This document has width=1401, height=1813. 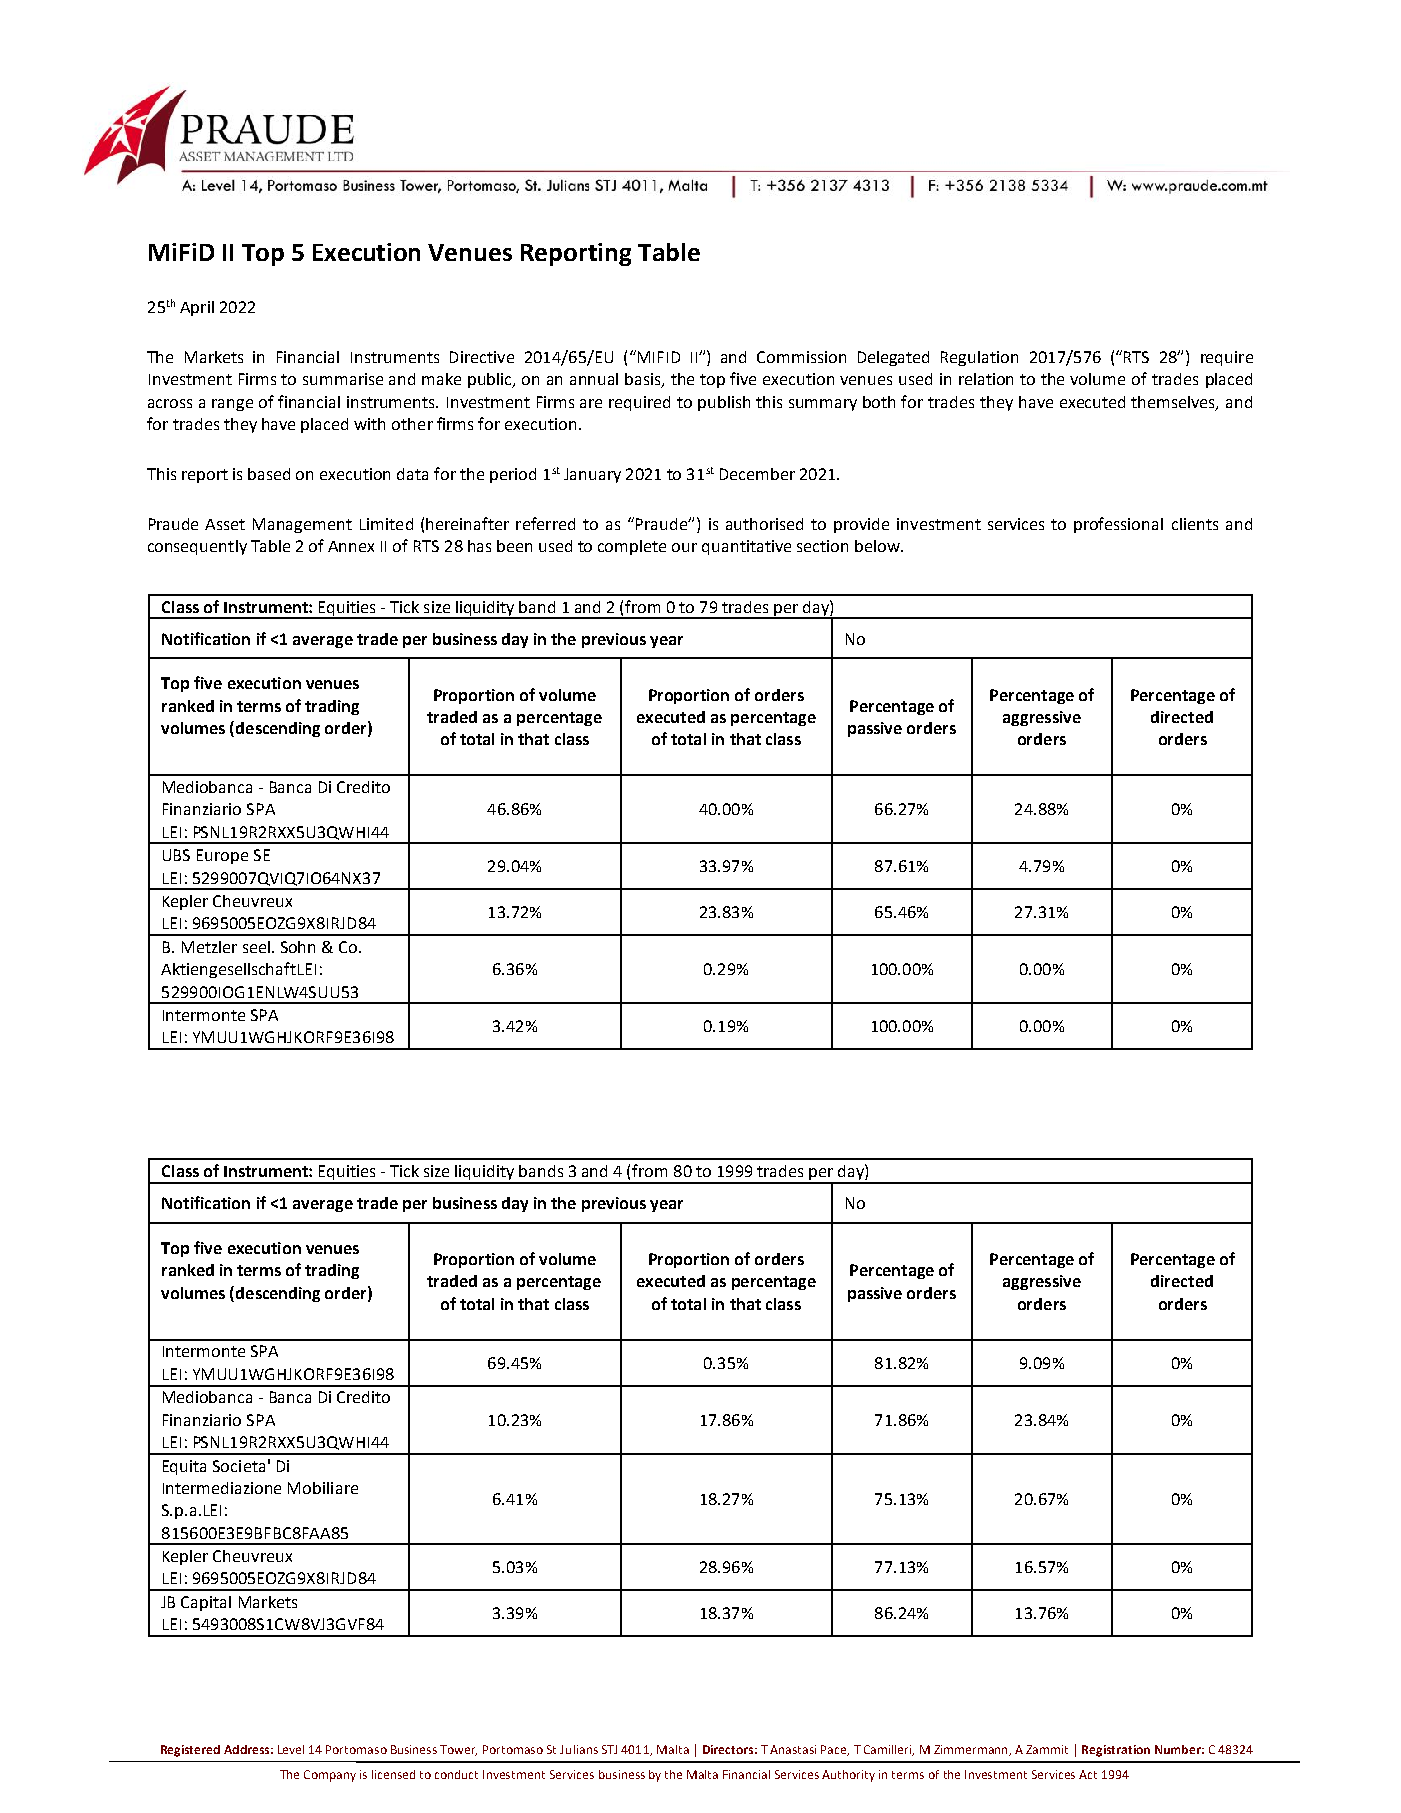 I want to click on Level, so click(x=291, y=1749).
